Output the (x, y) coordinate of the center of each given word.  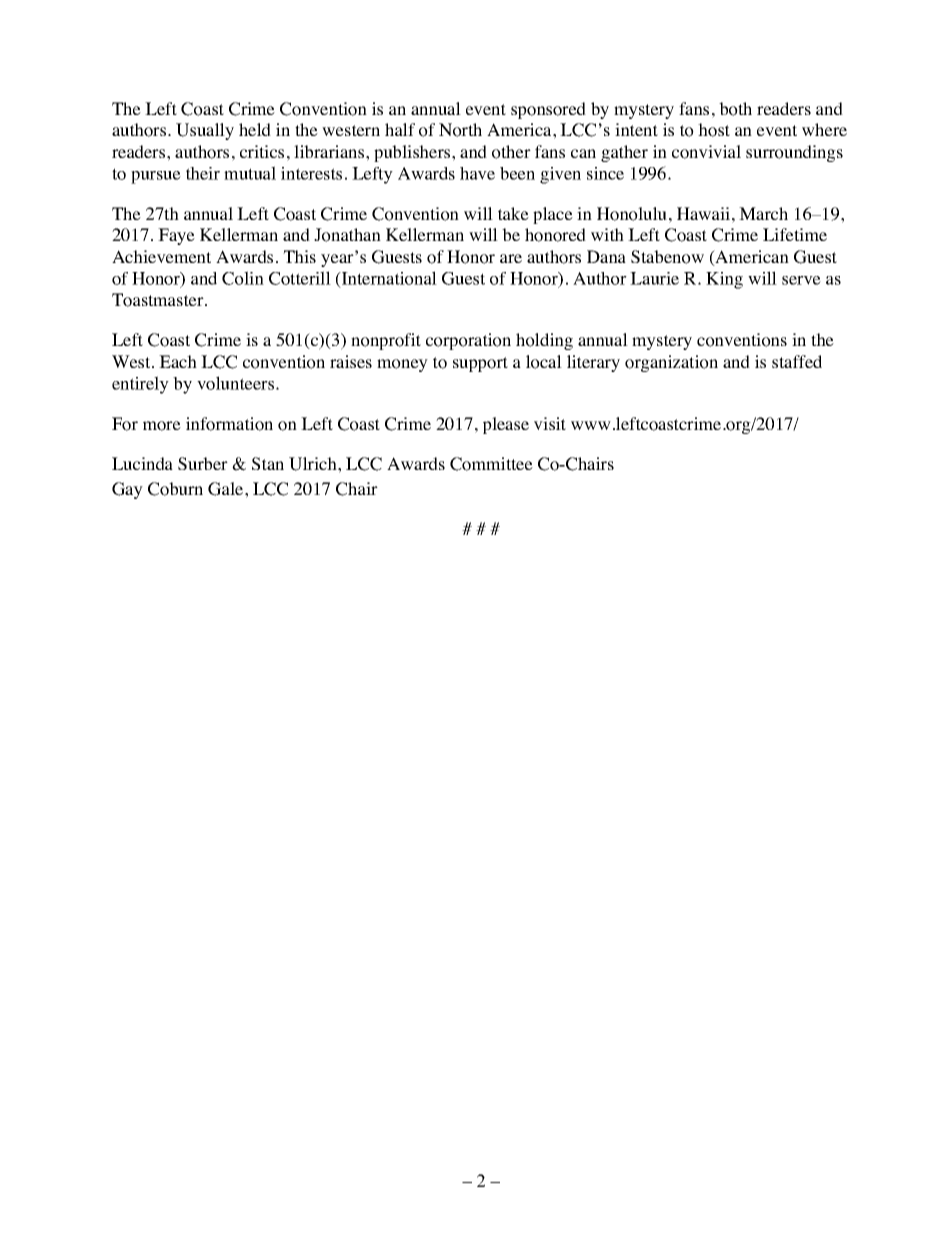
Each (178, 361)
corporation (468, 341)
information (229, 424)
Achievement (161, 256)
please (506, 425)
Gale (227, 489)
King (724, 280)
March (763, 213)
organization (671, 363)
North (460, 130)
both (735, 109)
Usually (205, 131)
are (511, 258)
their (203, 173)
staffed (797, 361)
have (477, 173)
